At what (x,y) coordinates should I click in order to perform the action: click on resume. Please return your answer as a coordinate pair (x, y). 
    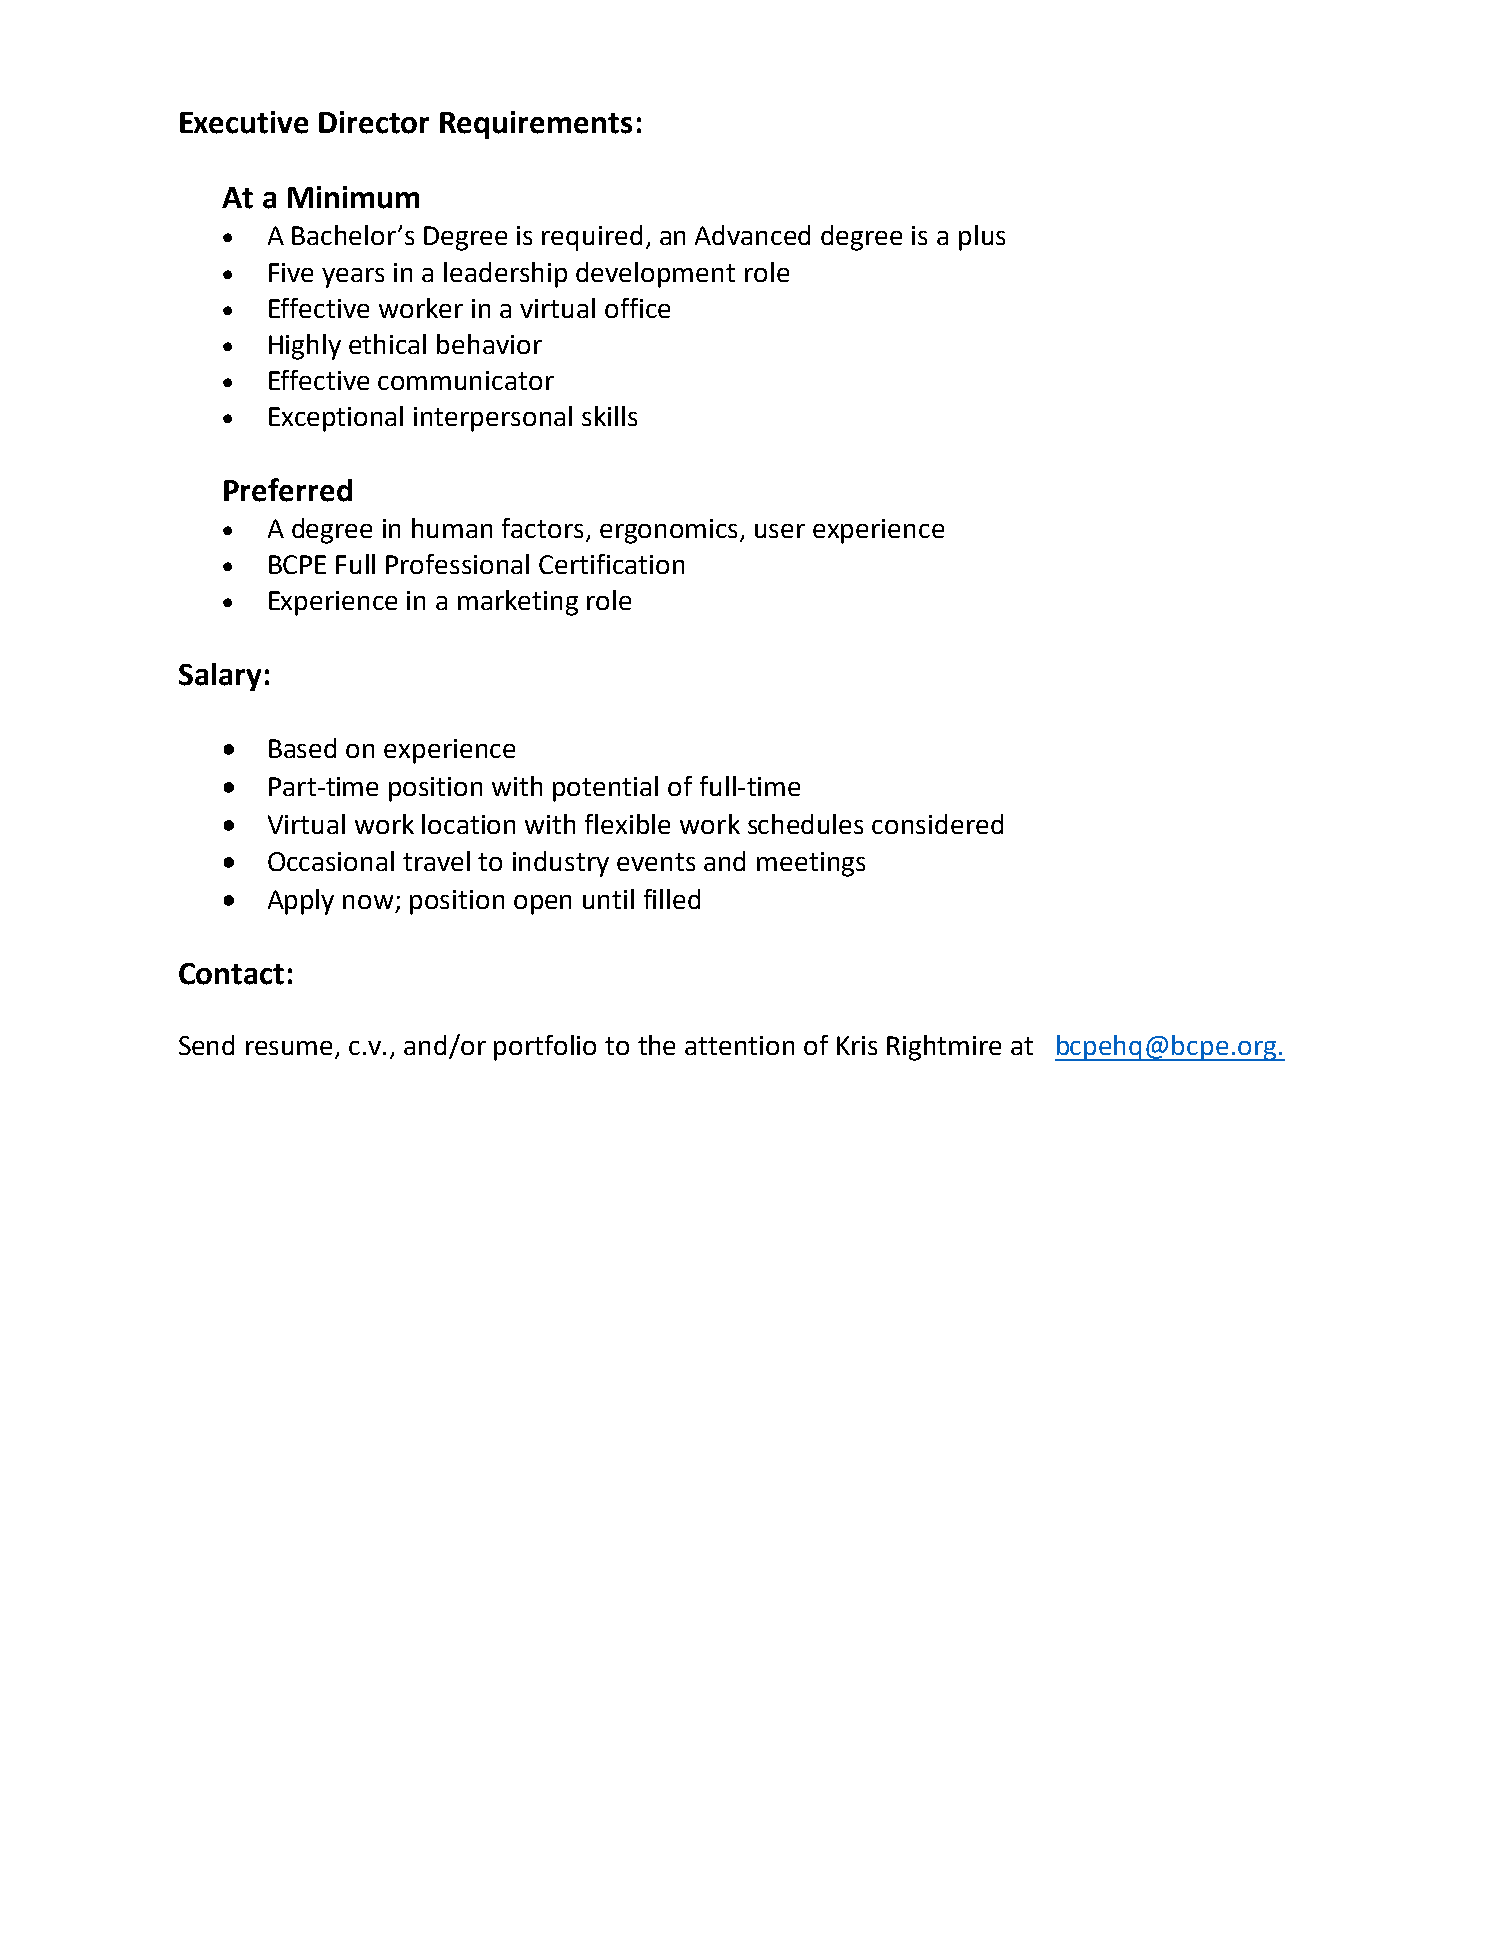
    Looking at the image, I should click on (291, 1049).
